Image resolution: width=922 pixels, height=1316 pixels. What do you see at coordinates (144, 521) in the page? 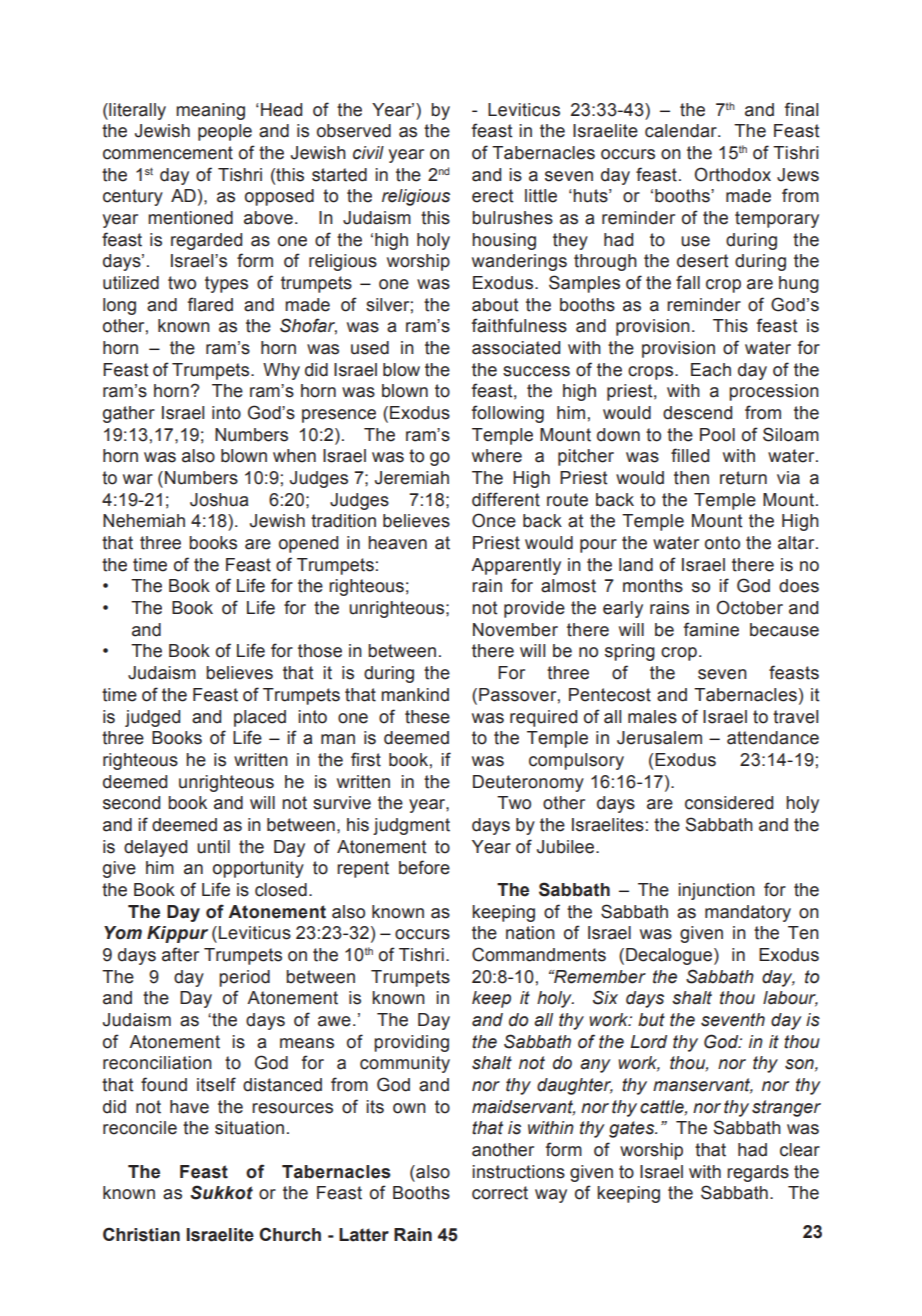
I see `Nehemiah` at bounding box center [144, 521].
